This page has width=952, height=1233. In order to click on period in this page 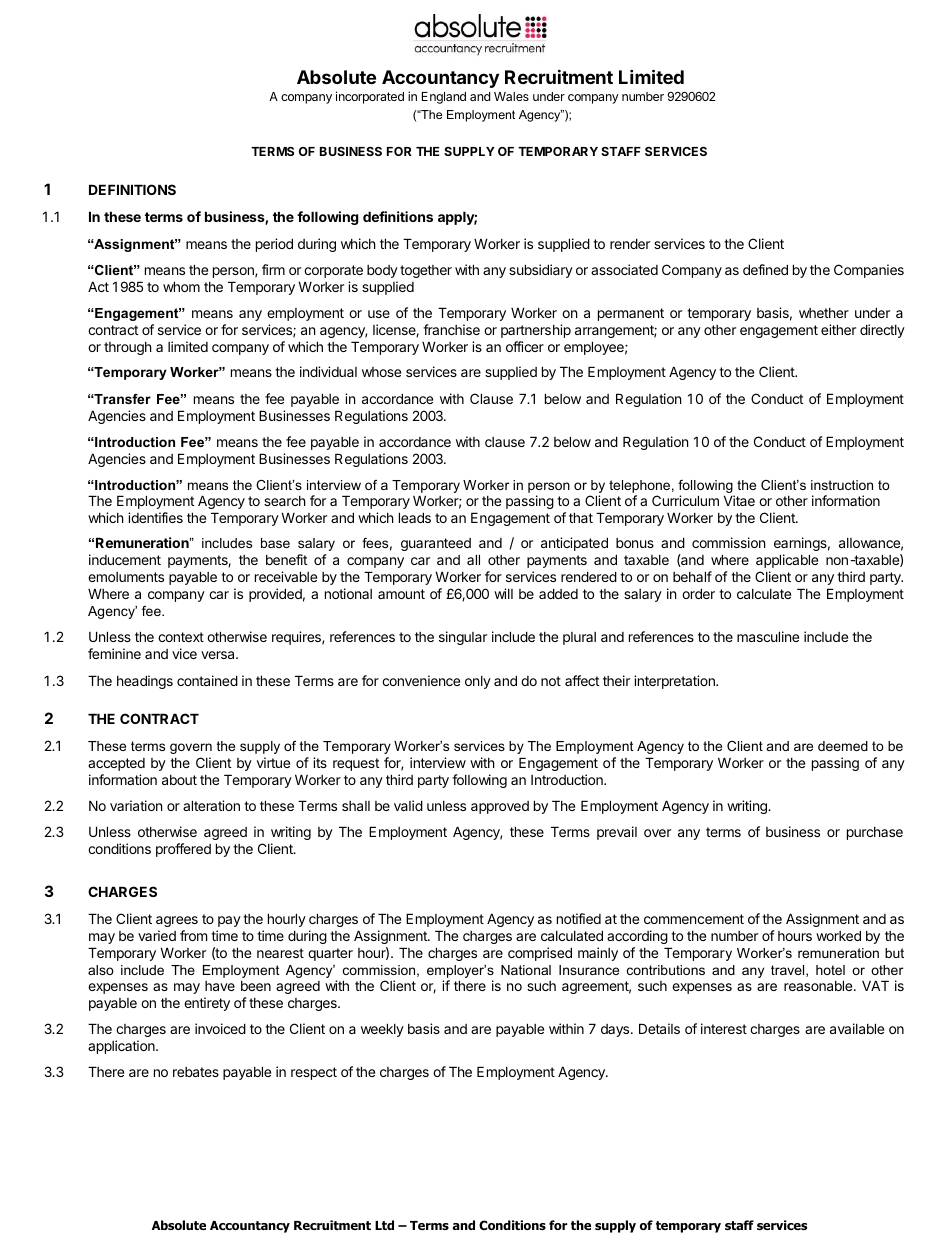, I will do `click(274, 245)`.
